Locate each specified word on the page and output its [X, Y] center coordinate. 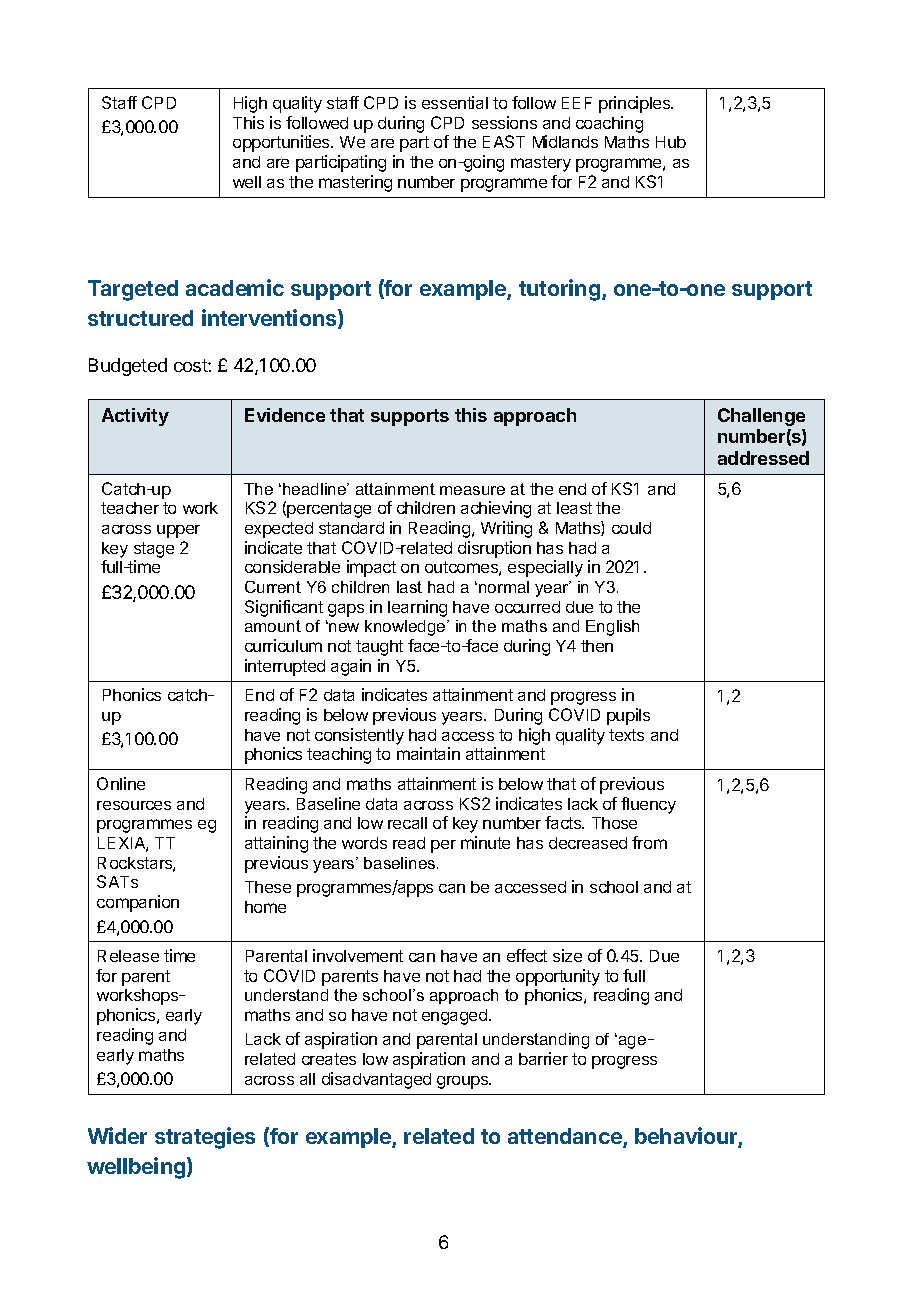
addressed [763, 458]
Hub [671, 142]
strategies [205, 1138]
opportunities [282, 143]
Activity [135, 417]
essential [455, 102]
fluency [648, 805]
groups [464, 1082]
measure [472, 490]
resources [134, 805]
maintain [428, 753]
